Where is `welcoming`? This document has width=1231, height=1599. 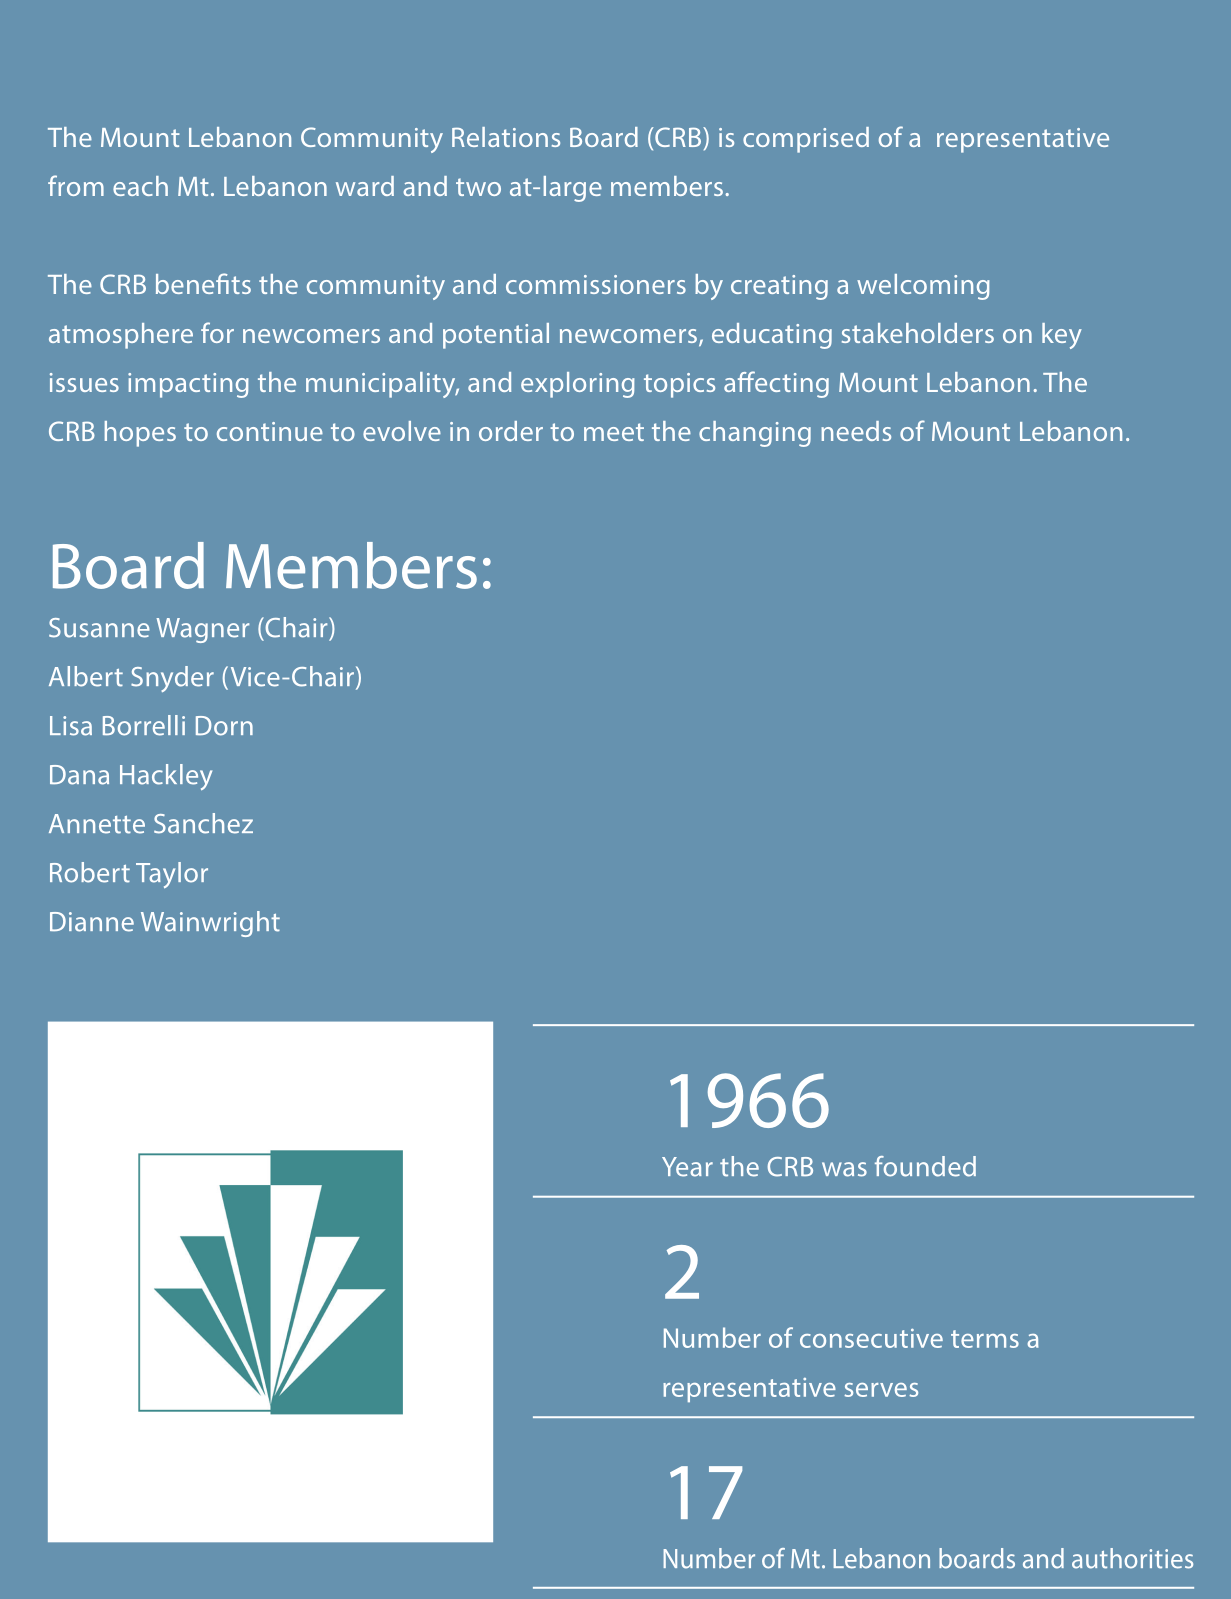 welcoming is located at coordinates (923, 287).
